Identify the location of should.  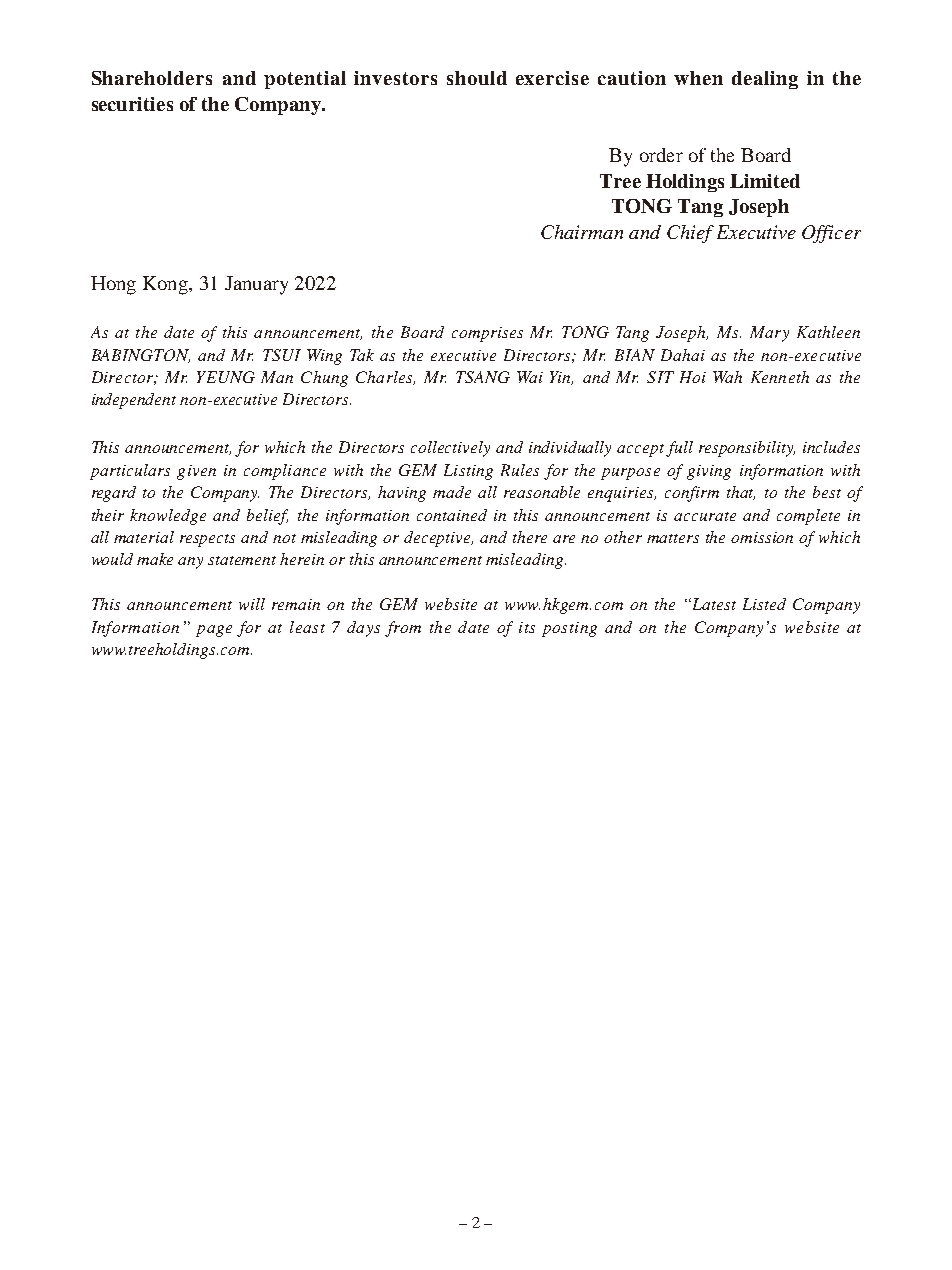
(477, 78).
